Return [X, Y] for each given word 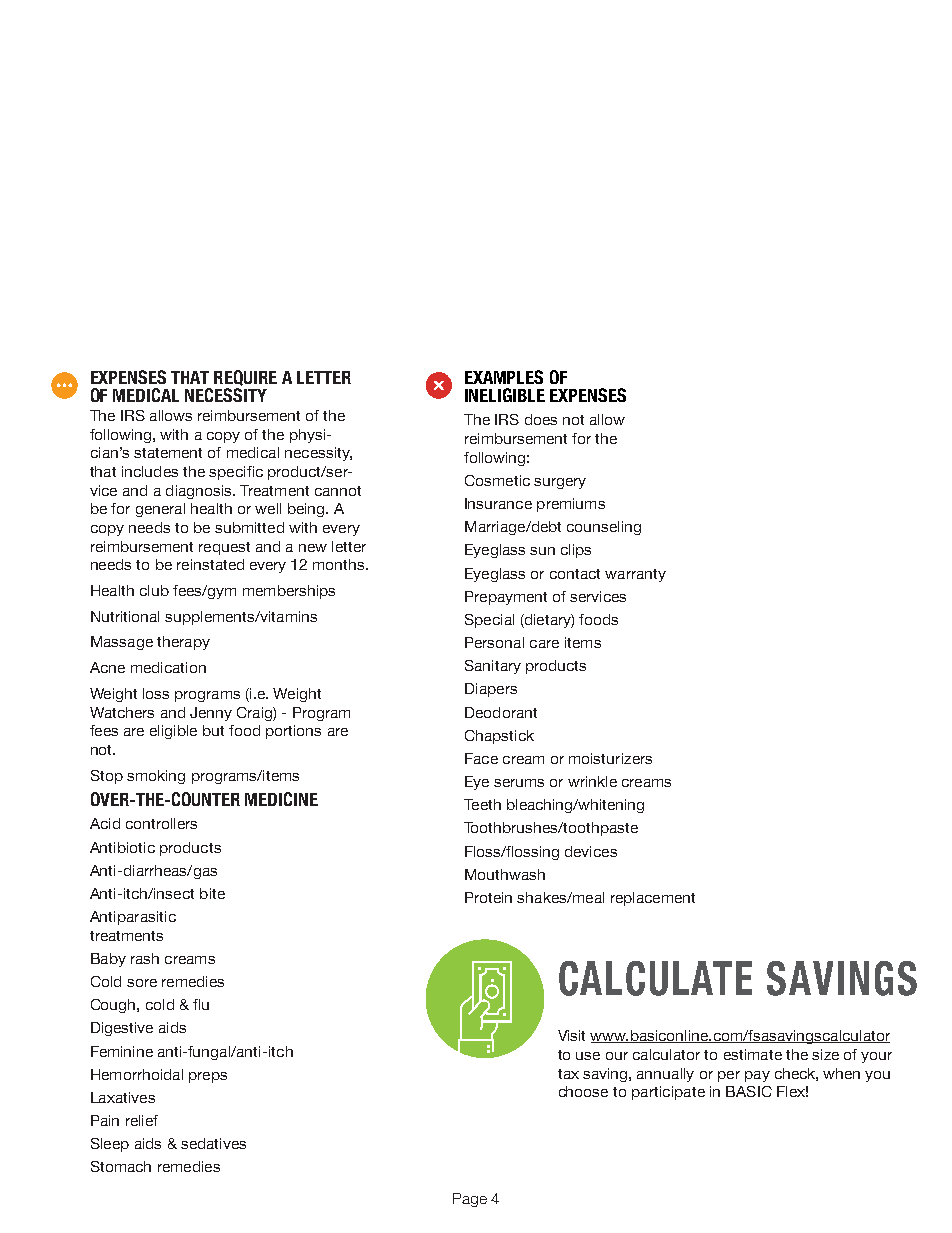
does [541, 419]
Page [470, 1200]
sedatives [213, 1143]
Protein [488, 897]
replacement [653, 899]
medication [168, 667]
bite [212, 893]
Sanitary [493, 667]
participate [668, 1093]
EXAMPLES [504, 377]
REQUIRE [245, 378]
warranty [635, 575]
